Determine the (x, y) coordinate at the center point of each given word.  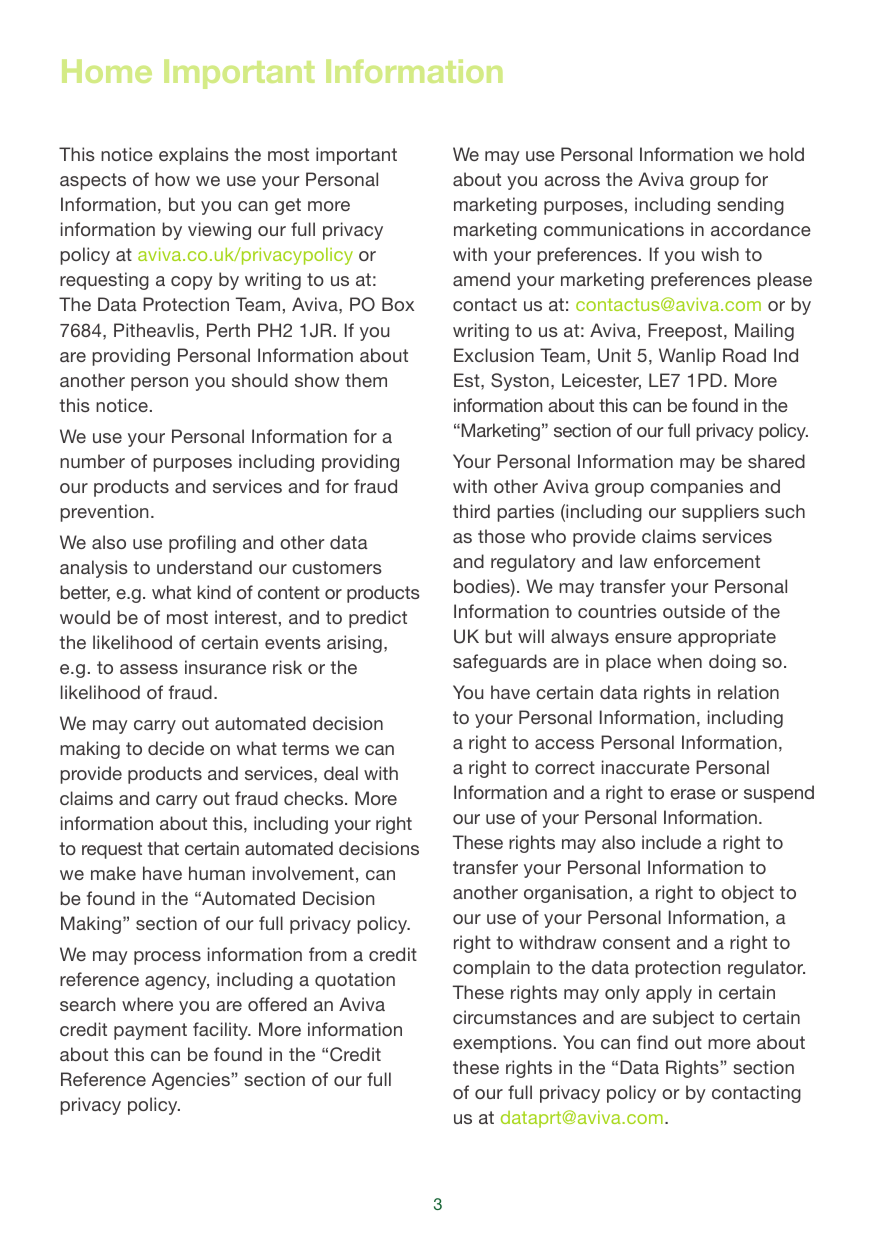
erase (693, 794)
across (572, 181)
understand (204, 567)
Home (107, 71)
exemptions (502, 1044)
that (163, 848)
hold (786, 154)
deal (341, 773)
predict (378, 619)
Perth (228, 330)
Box (398, 304)
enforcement (707, 561)
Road (744, 355)
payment (150, 1031)
